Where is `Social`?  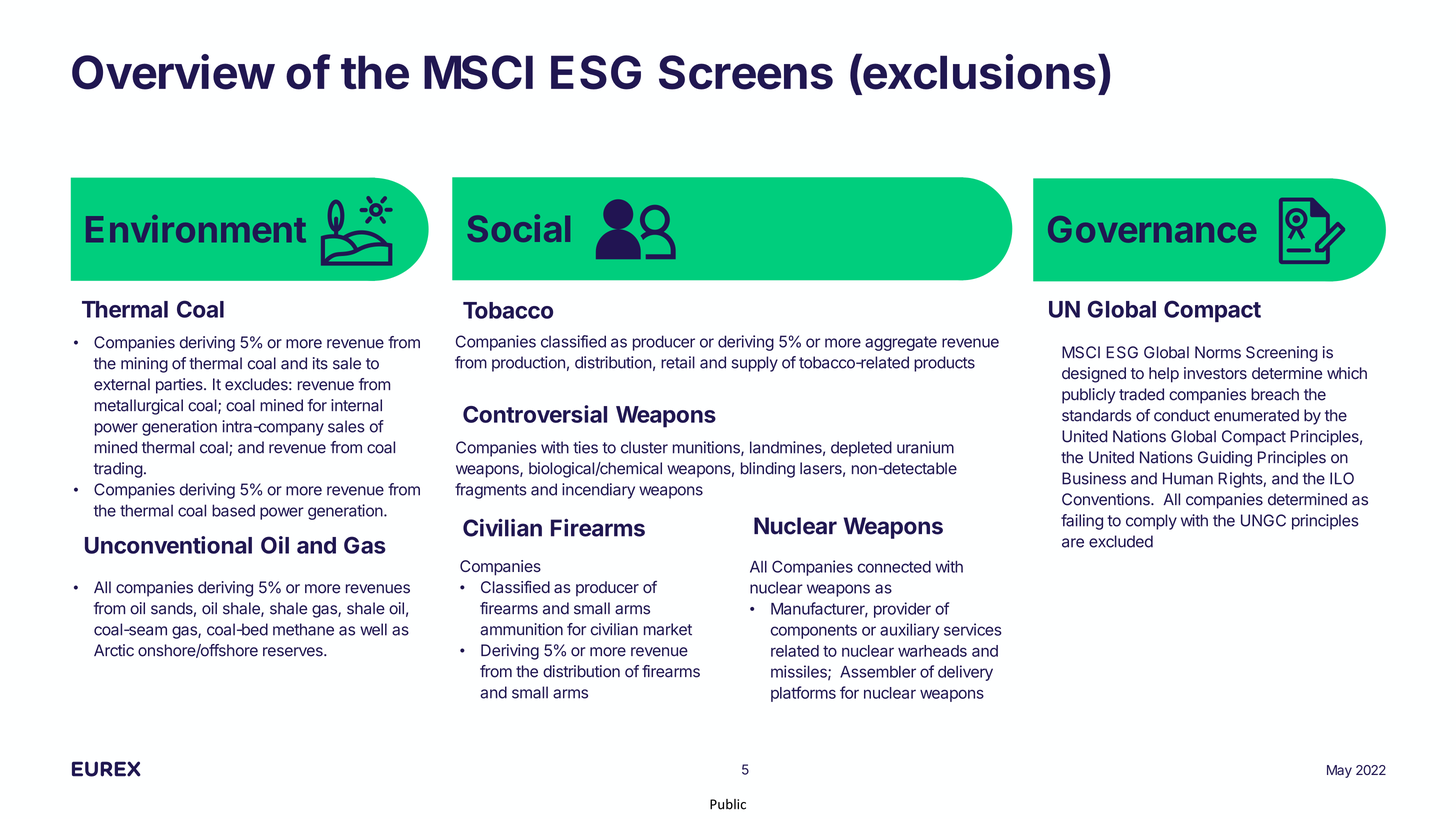 Social is located at coordinates (519, 228).
